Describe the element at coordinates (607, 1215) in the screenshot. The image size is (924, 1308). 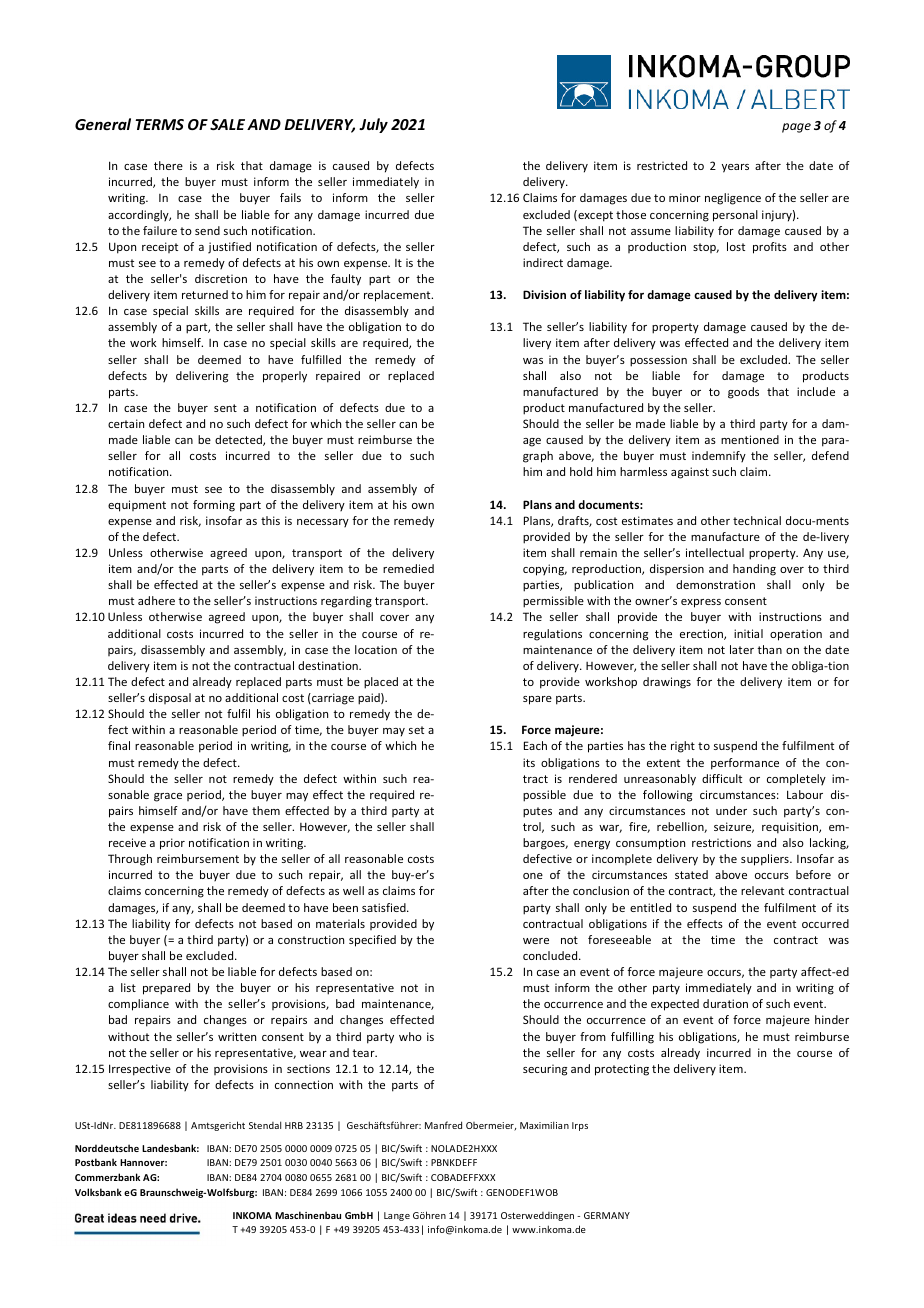
I see `GERMANY` at that location.
